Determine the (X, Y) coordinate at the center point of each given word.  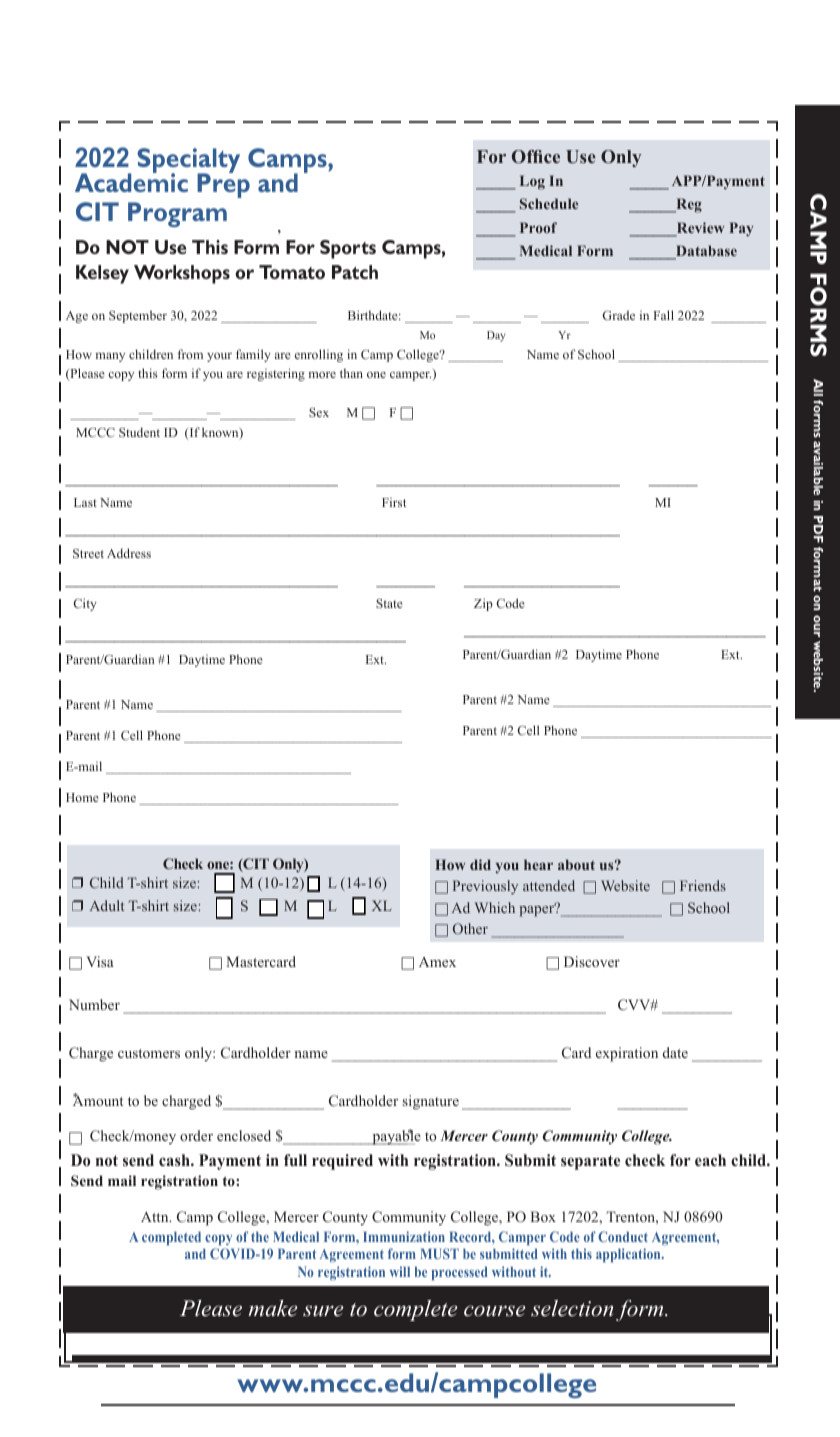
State (389, 603)
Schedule (549, 203)
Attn (156, 1216)
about (576, 864)
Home (82, 797)
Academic (131, 182)
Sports (348, 249)
